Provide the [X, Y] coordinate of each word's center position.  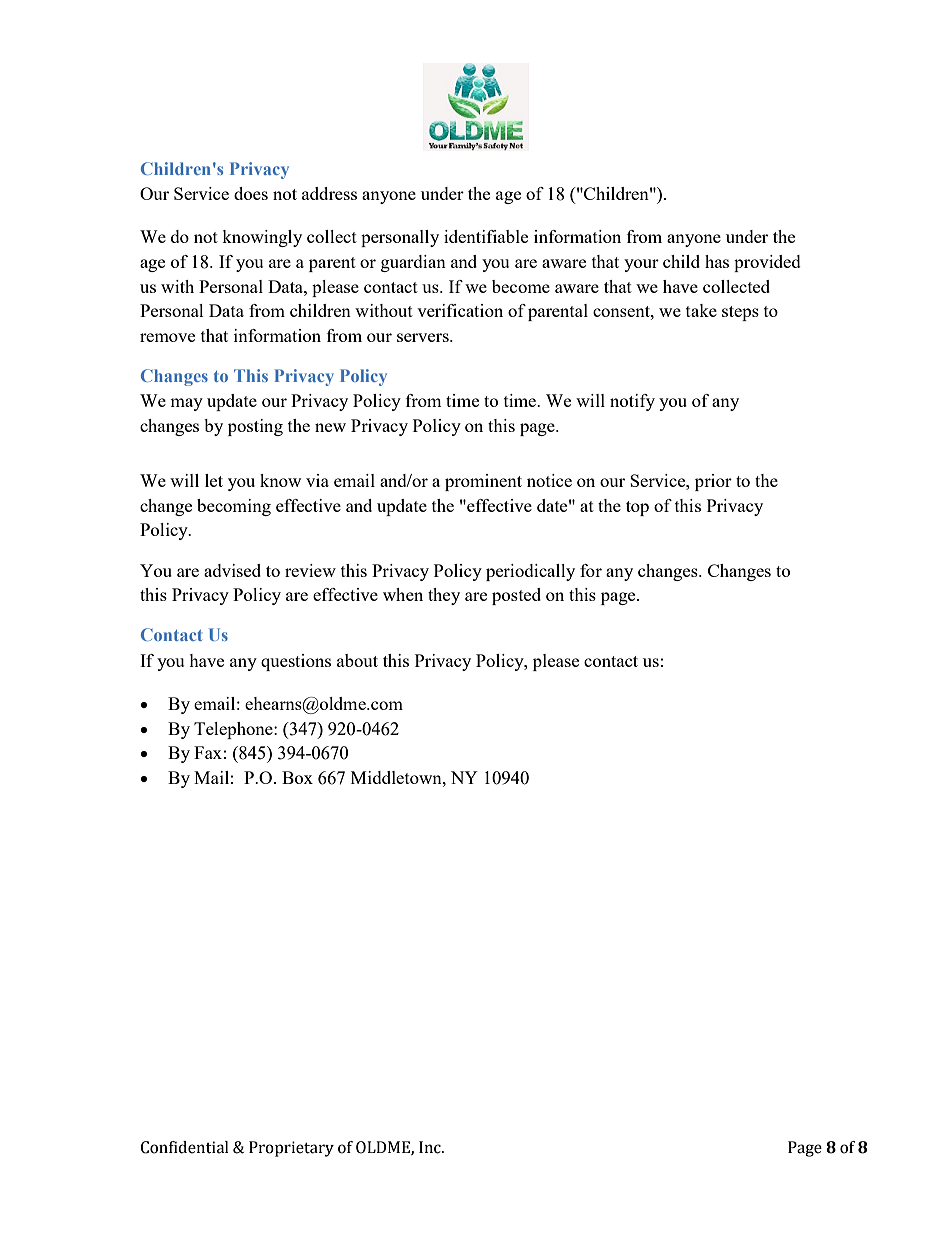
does [251, 193]
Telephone [234, 730]
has [717, 261]
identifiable [486, 236]
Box [297, 777]
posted [516, 596]
